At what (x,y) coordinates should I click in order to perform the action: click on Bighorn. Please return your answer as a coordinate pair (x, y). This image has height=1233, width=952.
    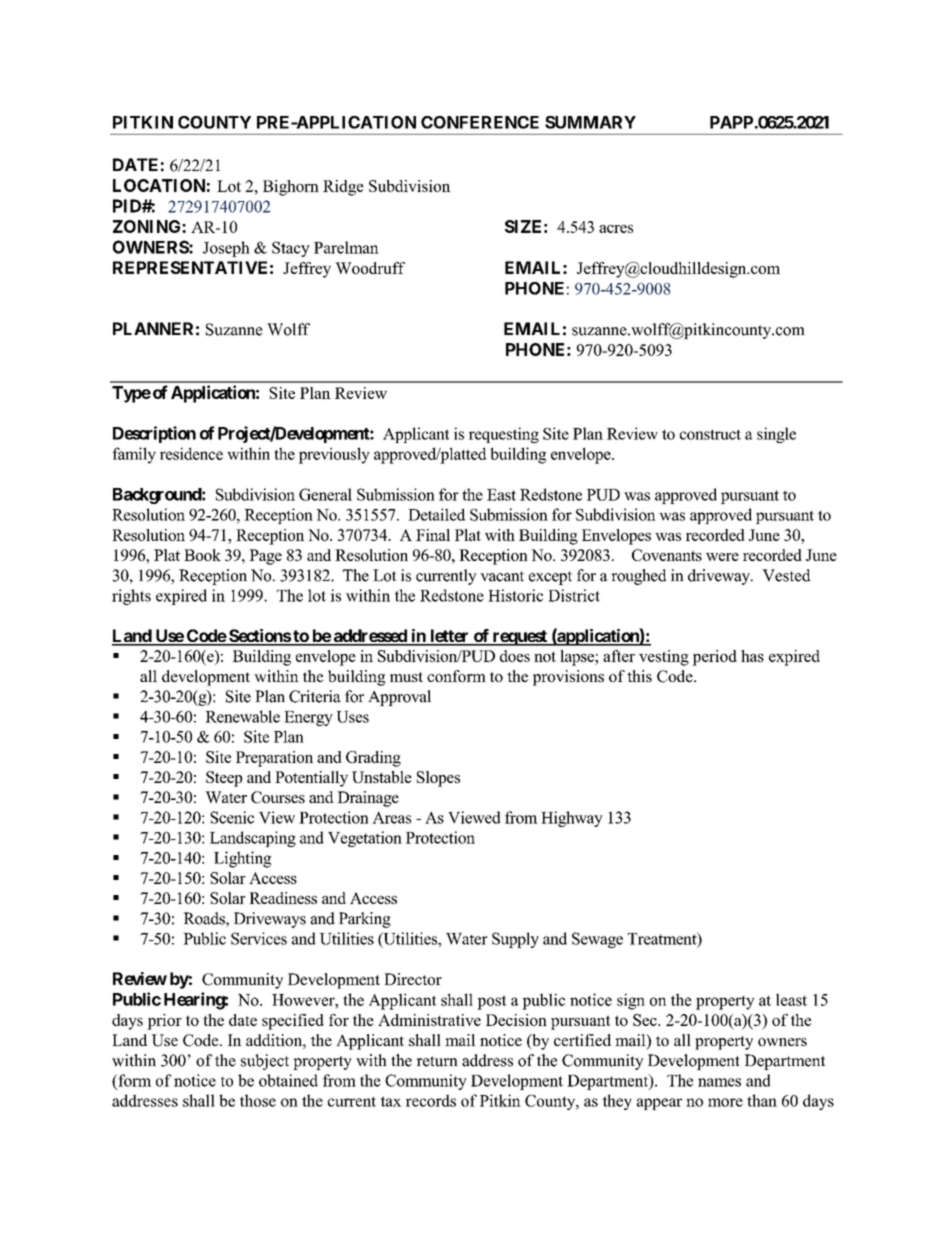
    Looking at the image, I should click on (291, 188).
